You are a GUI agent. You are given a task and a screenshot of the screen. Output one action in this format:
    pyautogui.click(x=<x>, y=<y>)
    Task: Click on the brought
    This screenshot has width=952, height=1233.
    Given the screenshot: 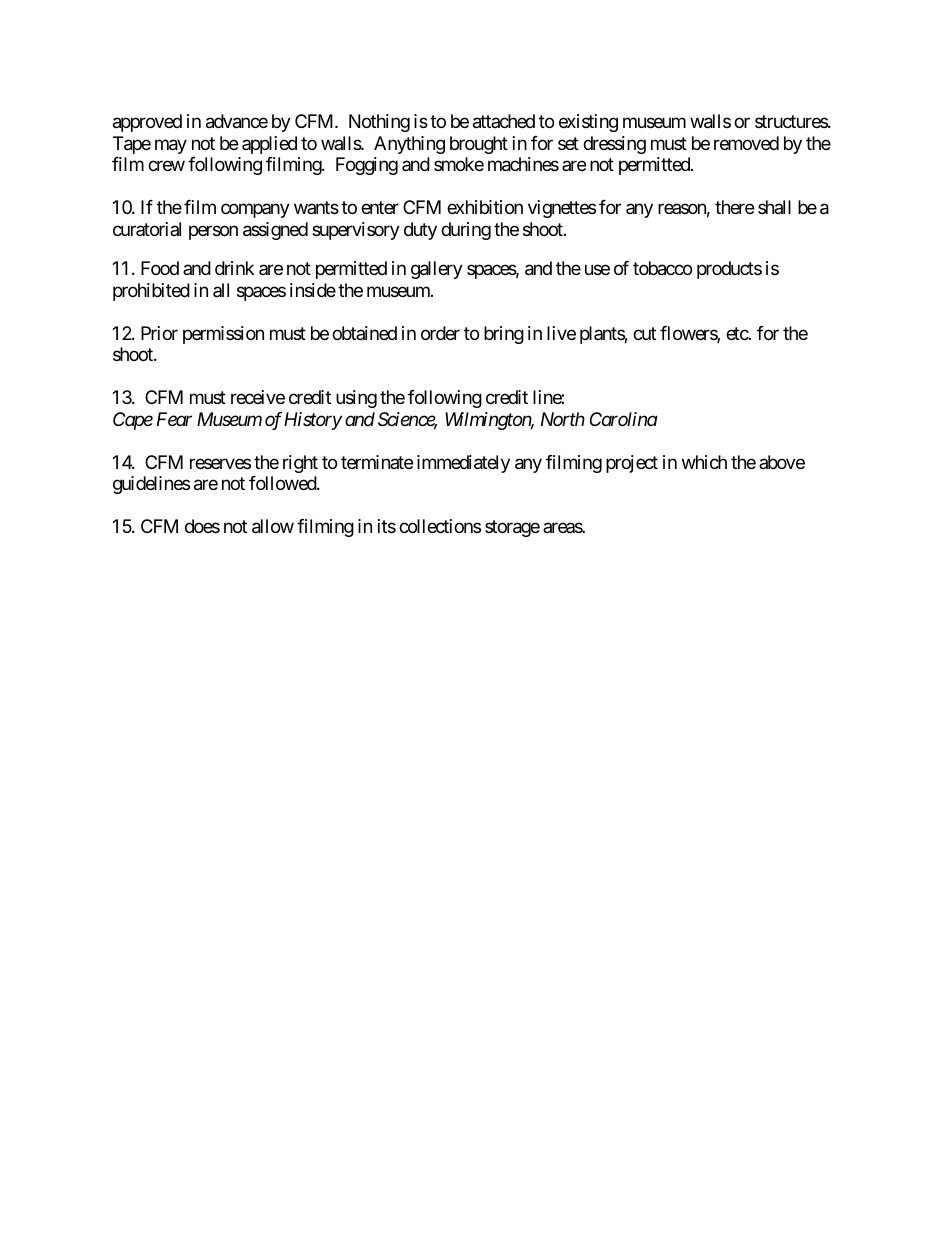 What is the action you would take?
    pyautogui.click(x=479, y=145)
